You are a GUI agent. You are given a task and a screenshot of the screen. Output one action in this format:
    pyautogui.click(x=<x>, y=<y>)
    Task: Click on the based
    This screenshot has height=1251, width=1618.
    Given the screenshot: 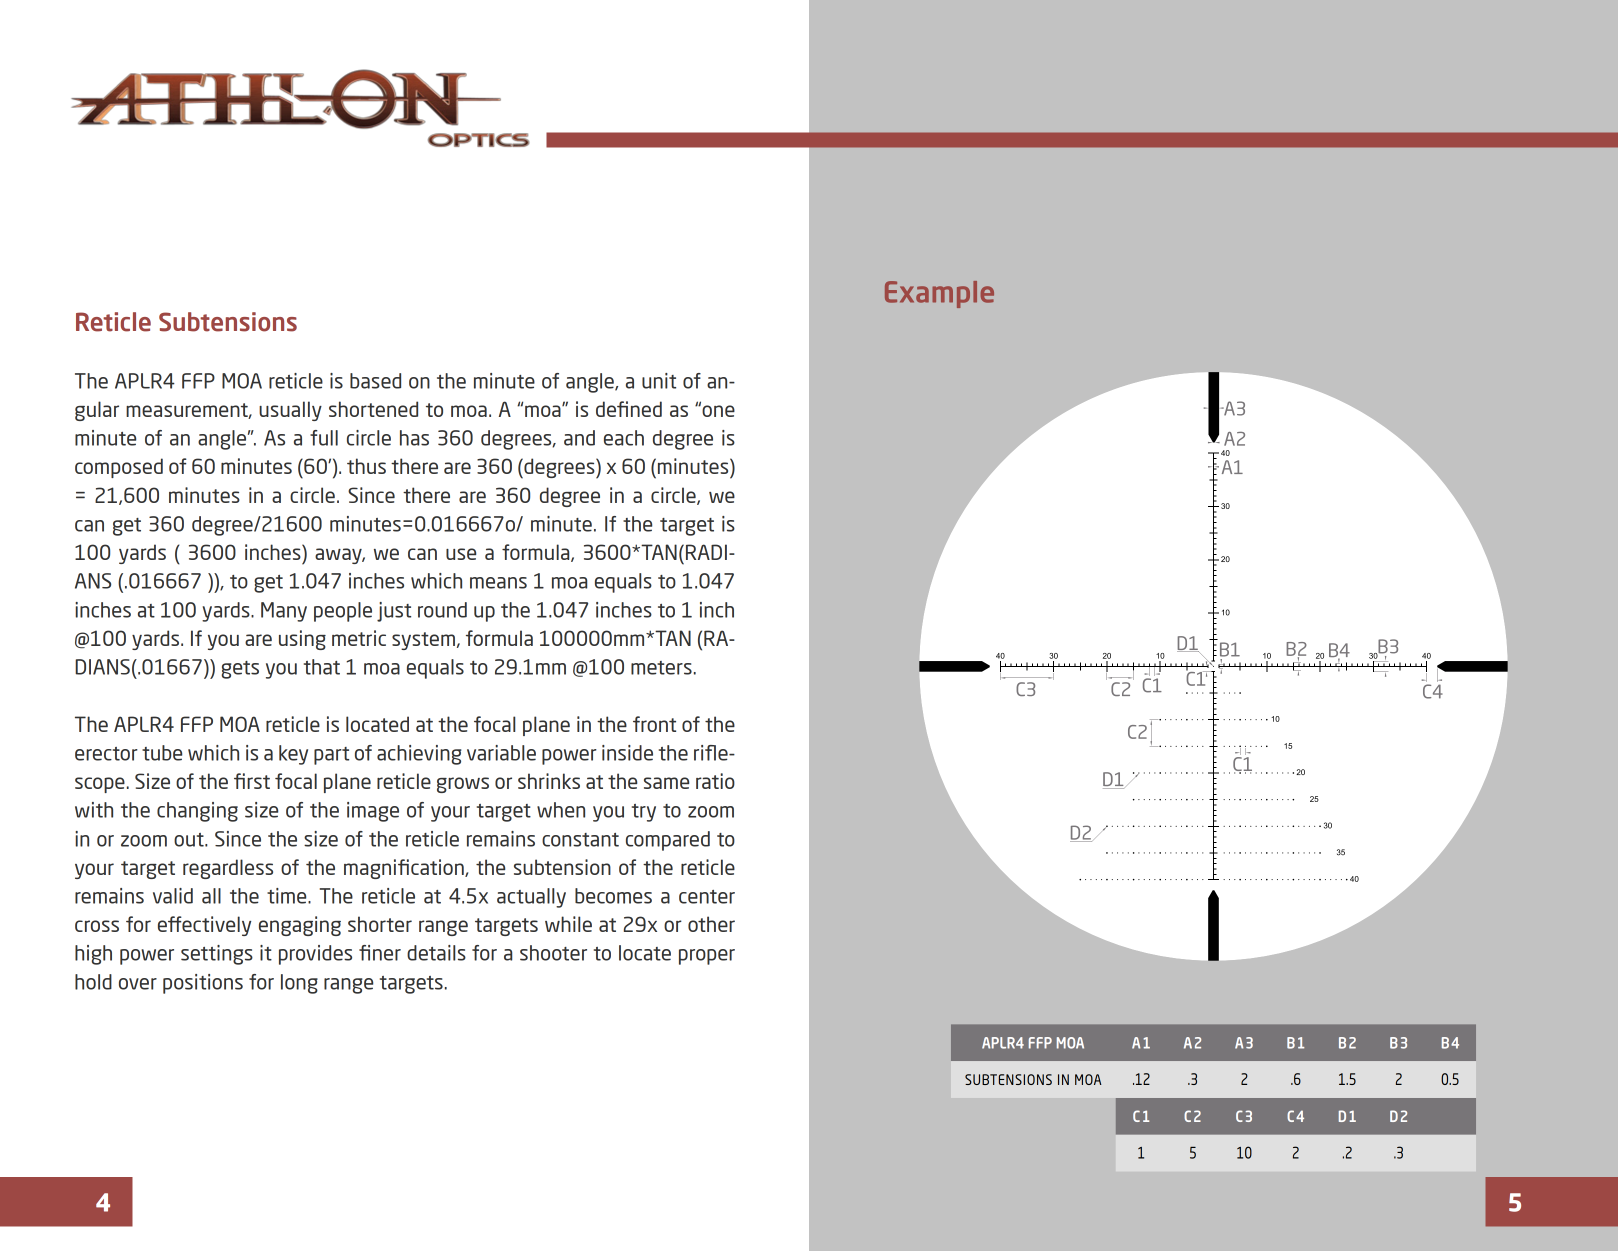 What is the action you would take?
    pyautogui.click(x=375, y=381)
